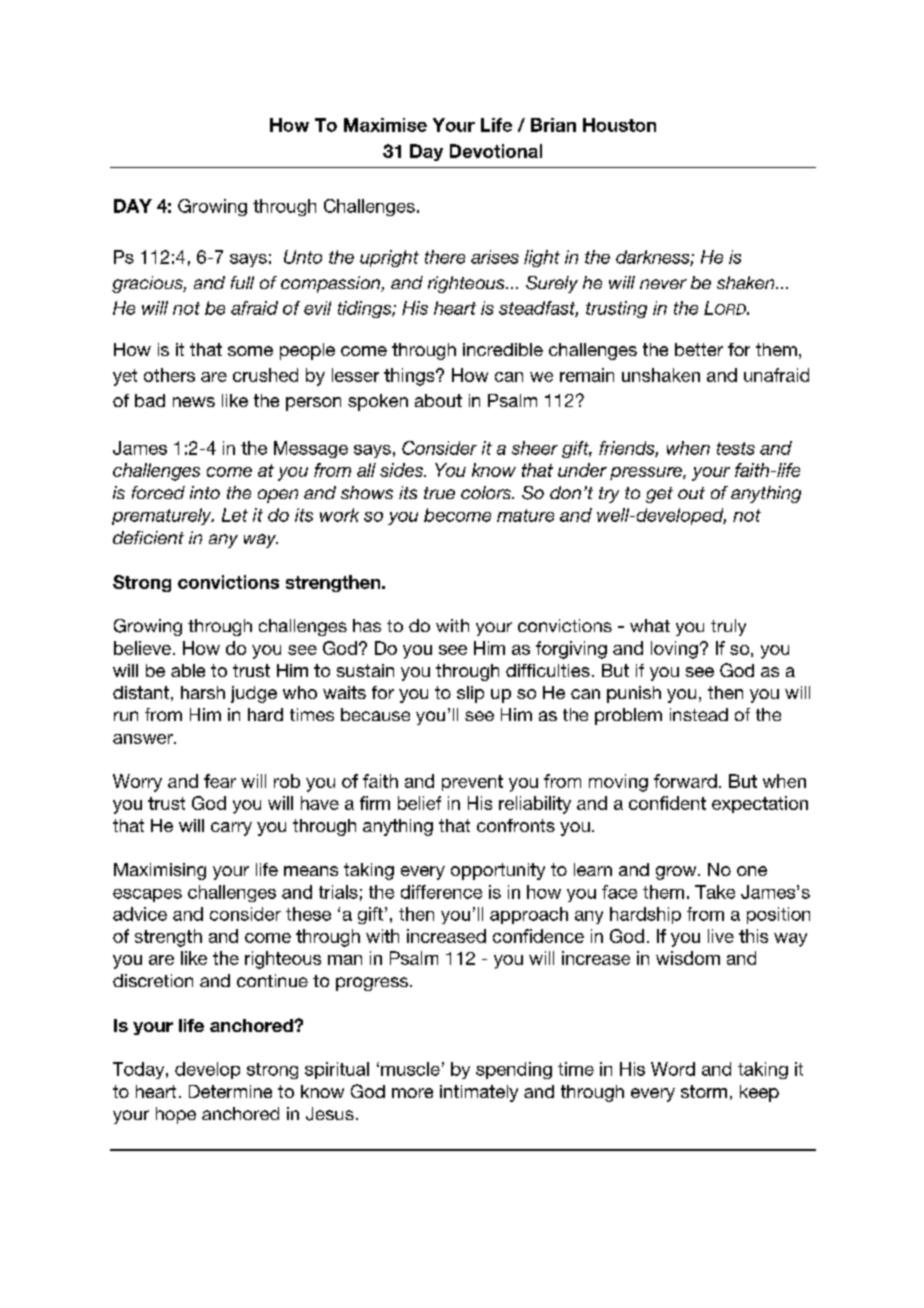  Describe the element at coordinates (438, 400) in the page. I see `about` at that location.
